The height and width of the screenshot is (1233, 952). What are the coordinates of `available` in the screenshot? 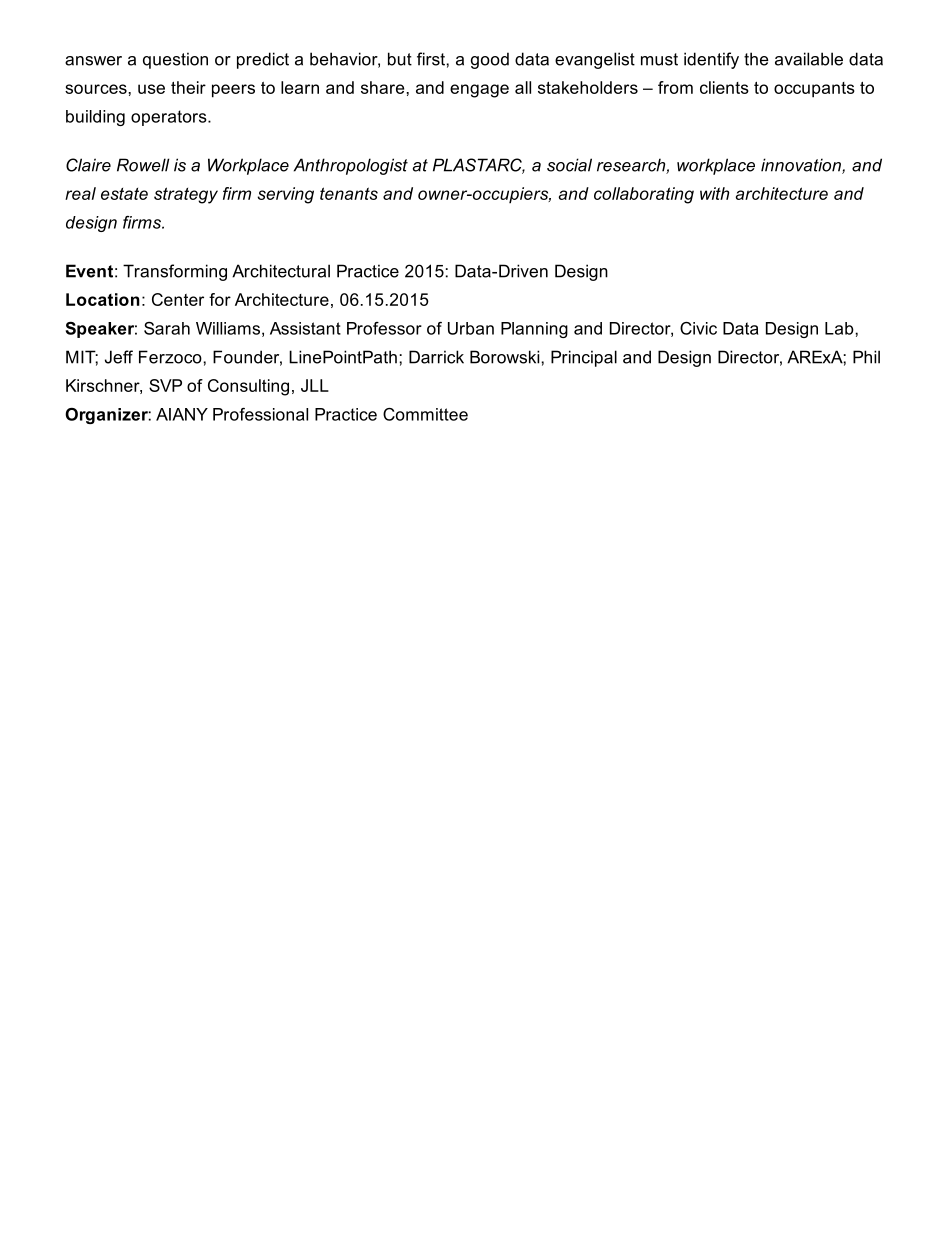 It's located at (809, 59).
